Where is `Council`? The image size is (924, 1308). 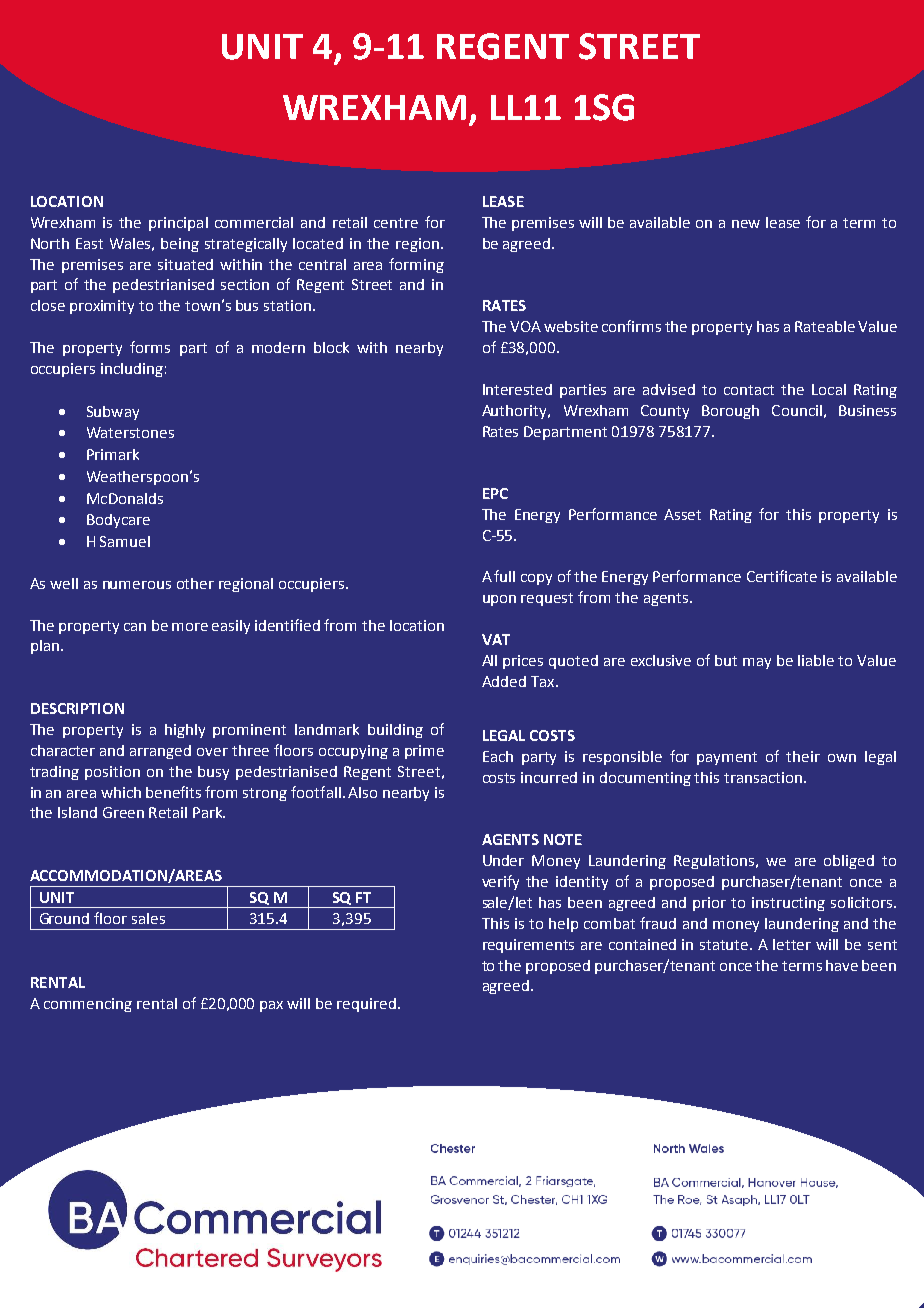
Council is located at coordinates (797, 410).
